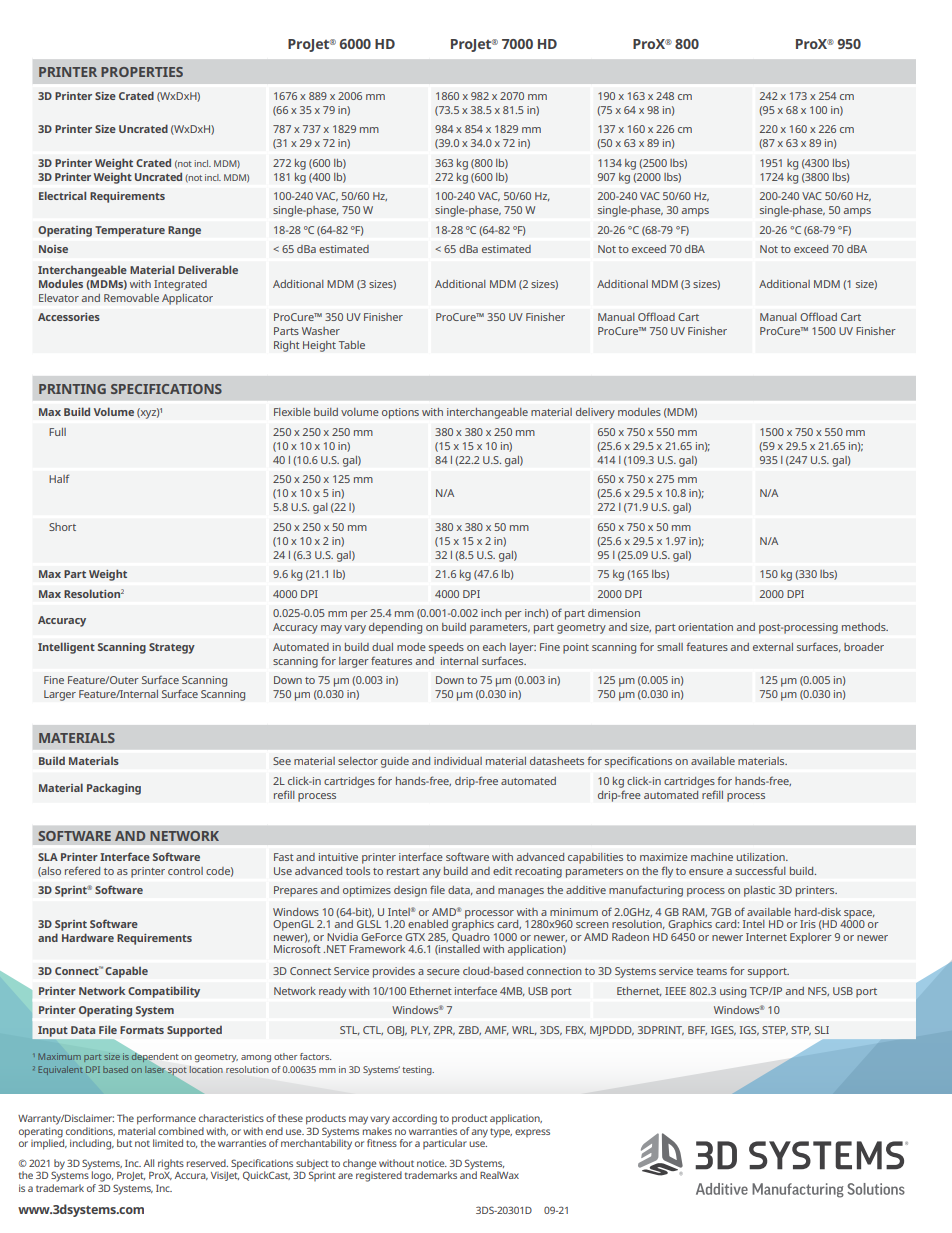  What do you see at coordinates (184, 231) in the page?
I see `Range` at bounding box center [184, 231].
